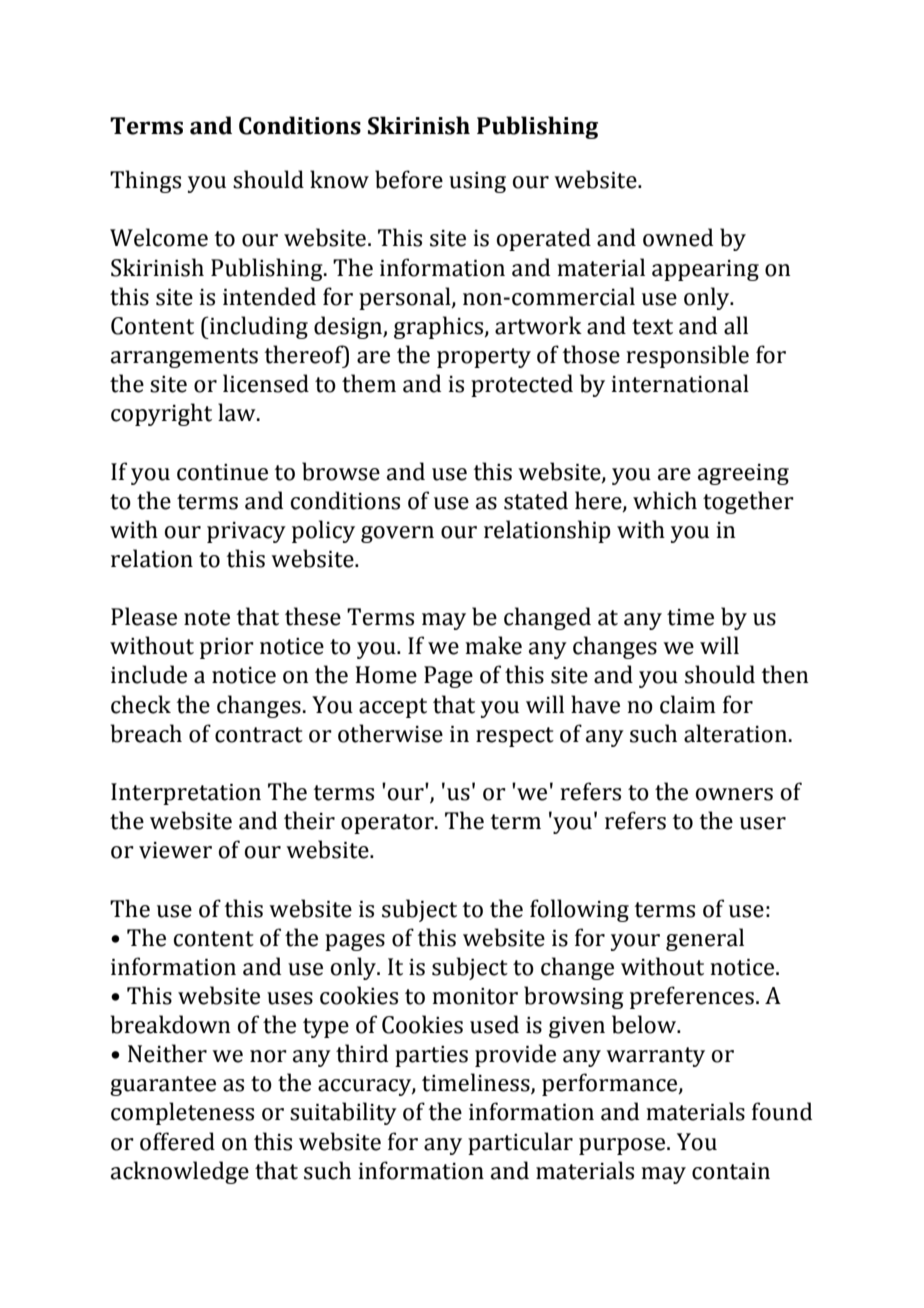  I want to click on particular, so click(520, 1143).
